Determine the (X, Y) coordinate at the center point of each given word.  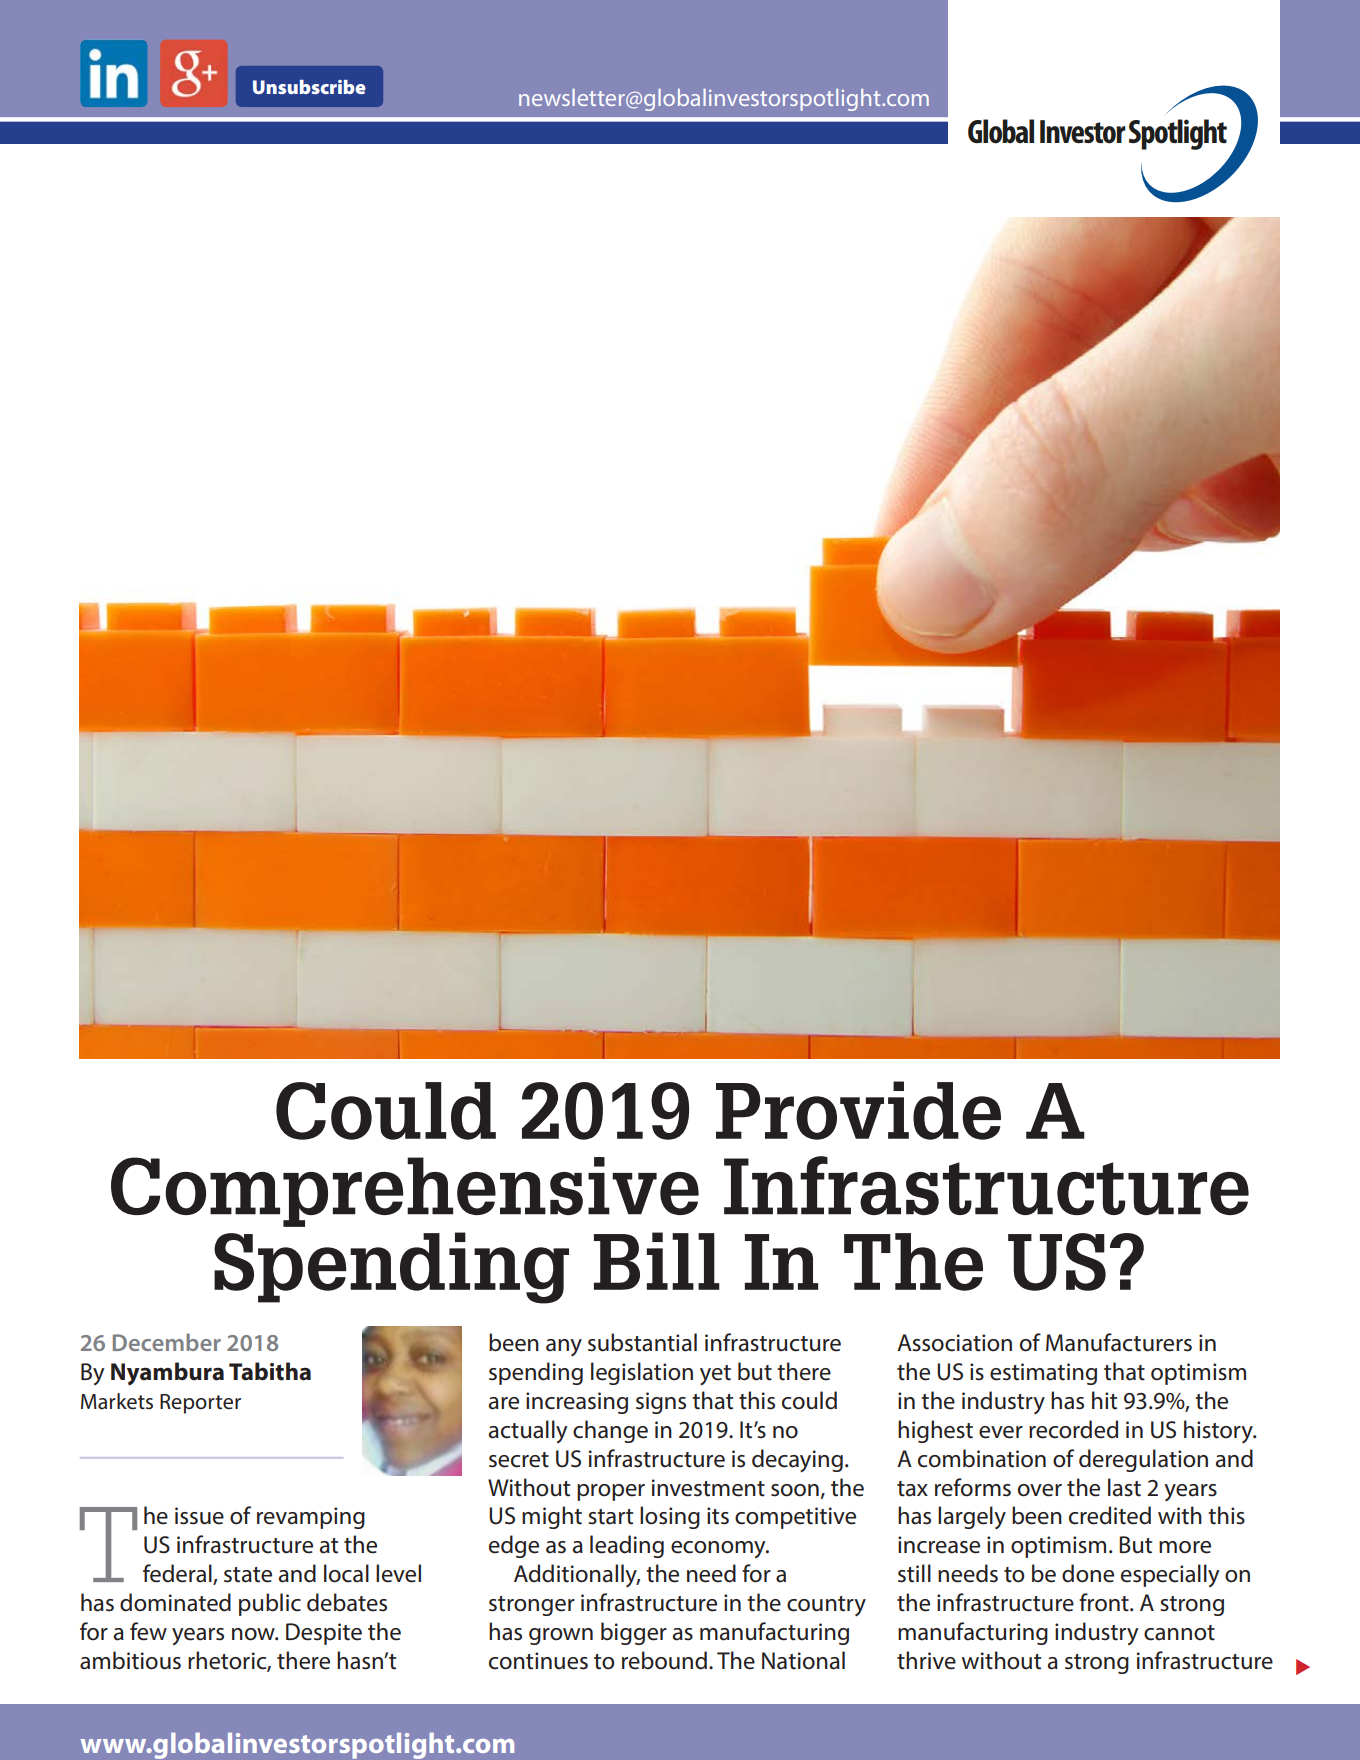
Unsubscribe (309, 87)
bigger (634, 1633)
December (167, 1342)
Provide (858, 1110)
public (270, 1604)
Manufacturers (1119, 1342)
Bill (657, 1261)
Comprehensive (405, 1192)
